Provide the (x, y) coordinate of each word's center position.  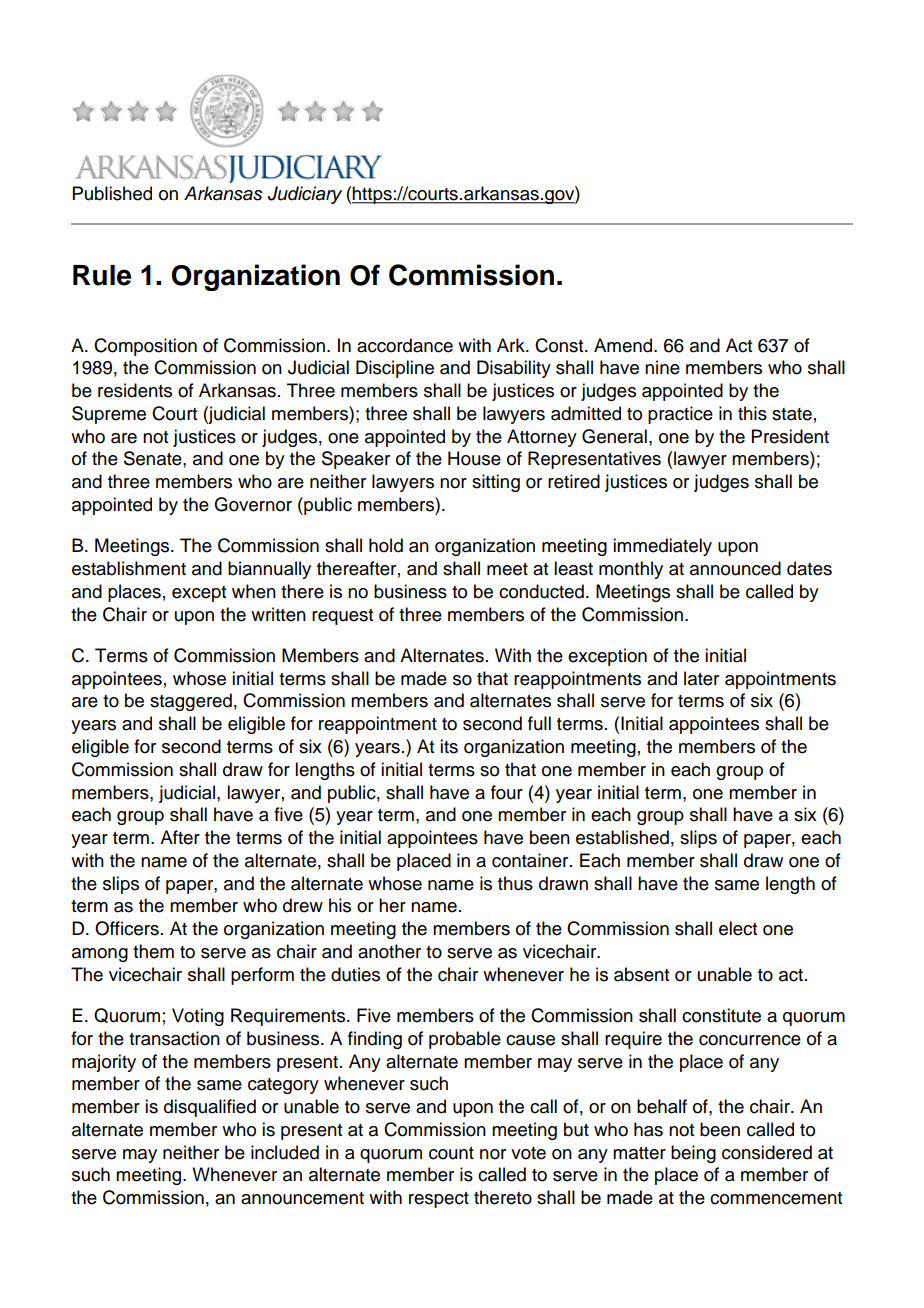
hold (386, 545)
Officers (127, 928)
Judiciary (305, 195)
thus (515, 883)
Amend (624, 345)
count (451, 1153)
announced (735, 568)
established (622, 837)
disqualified (210, 1108)
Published (112, 193)
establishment (129, 568)
